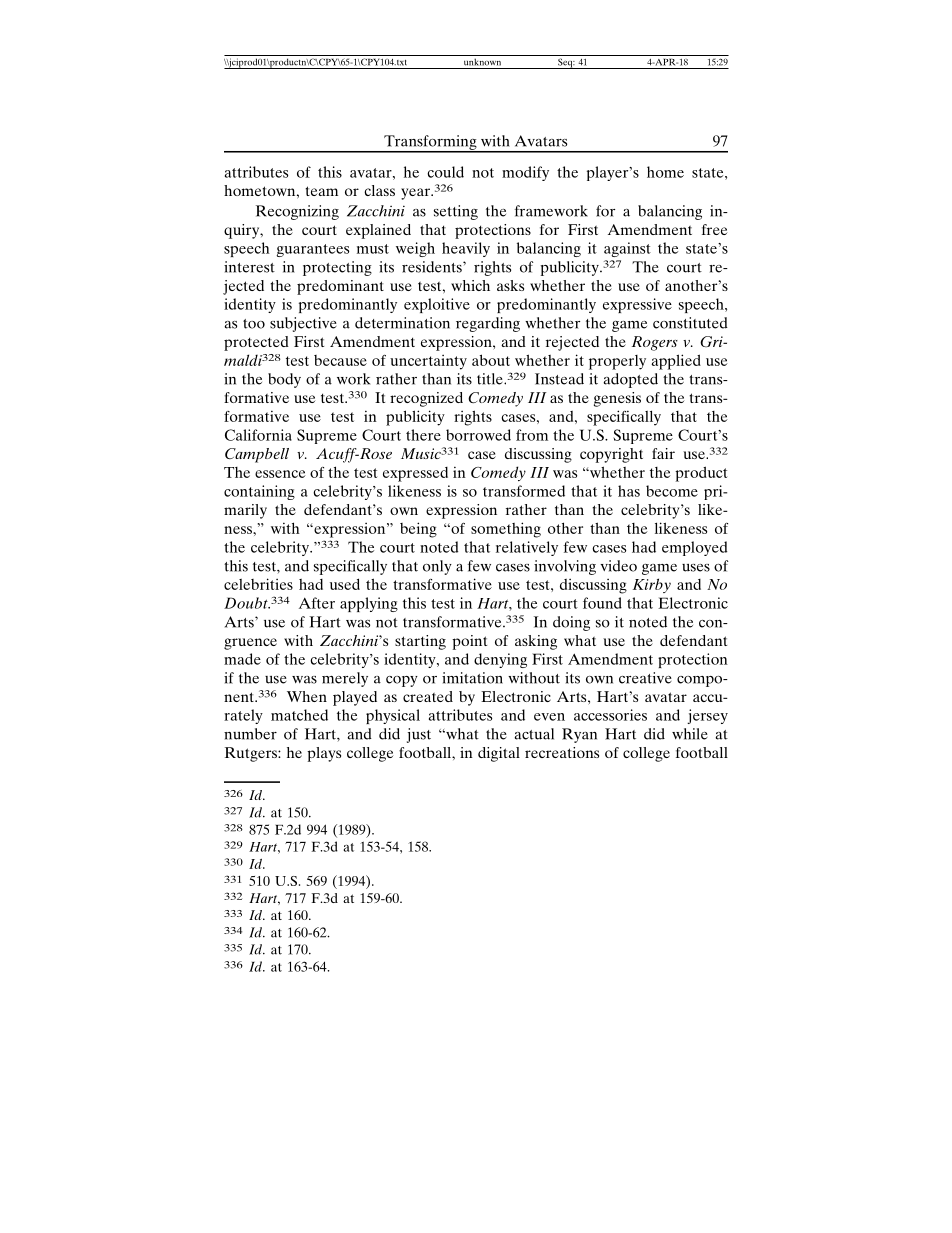  I want to click on Rogers, so click(655, 343).
